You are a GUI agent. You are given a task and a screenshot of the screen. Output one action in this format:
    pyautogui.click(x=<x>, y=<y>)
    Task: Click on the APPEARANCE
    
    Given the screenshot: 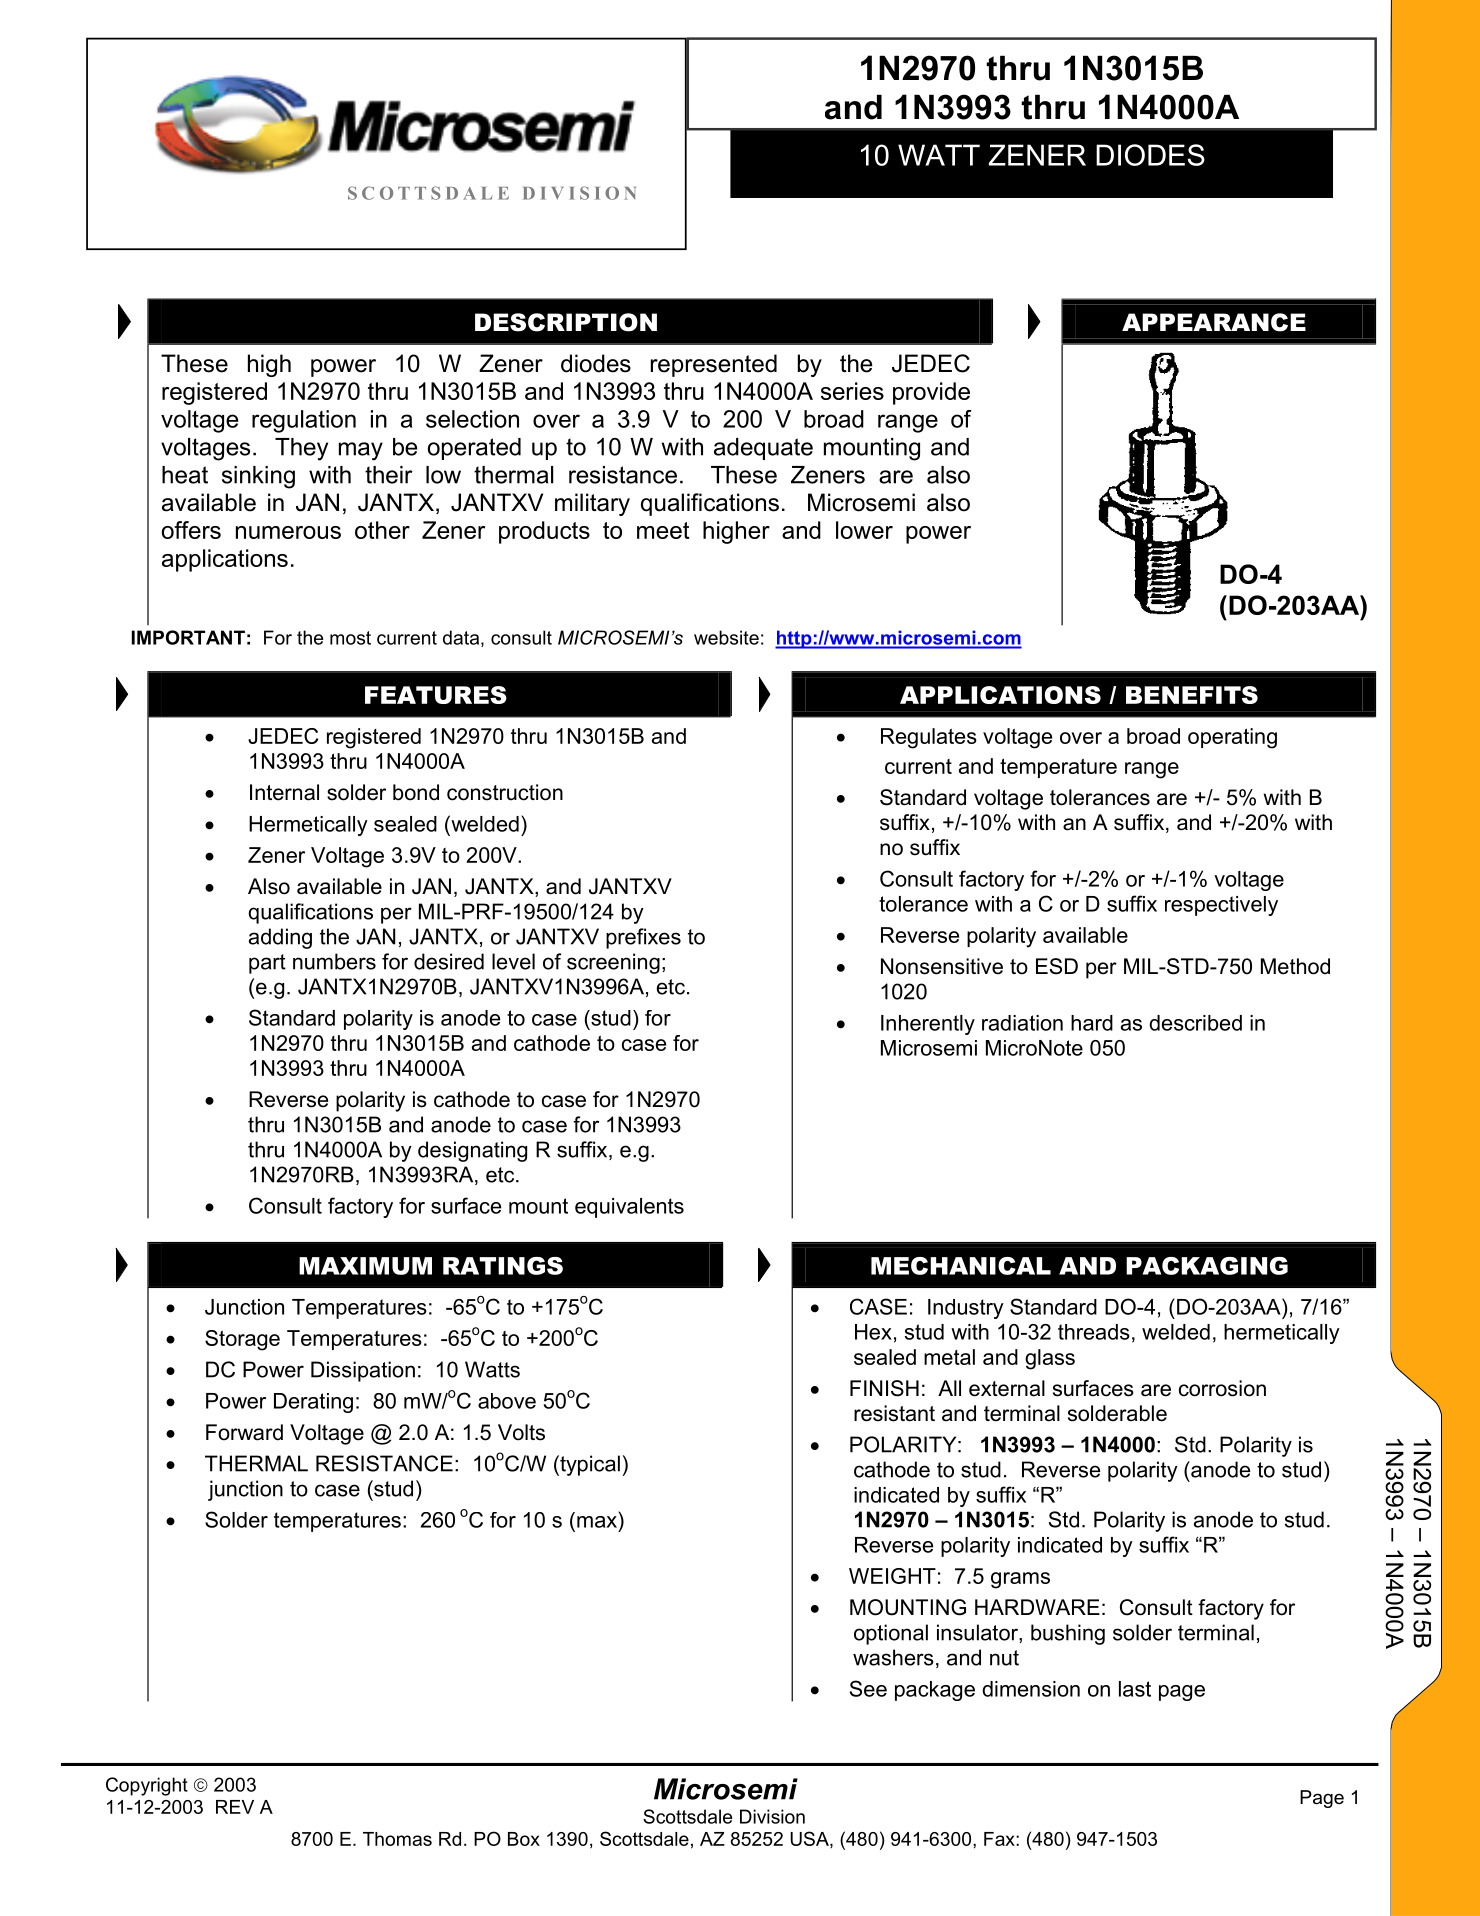 What is the action you would take?
    pyautogui.click(x=1214, y=322)
